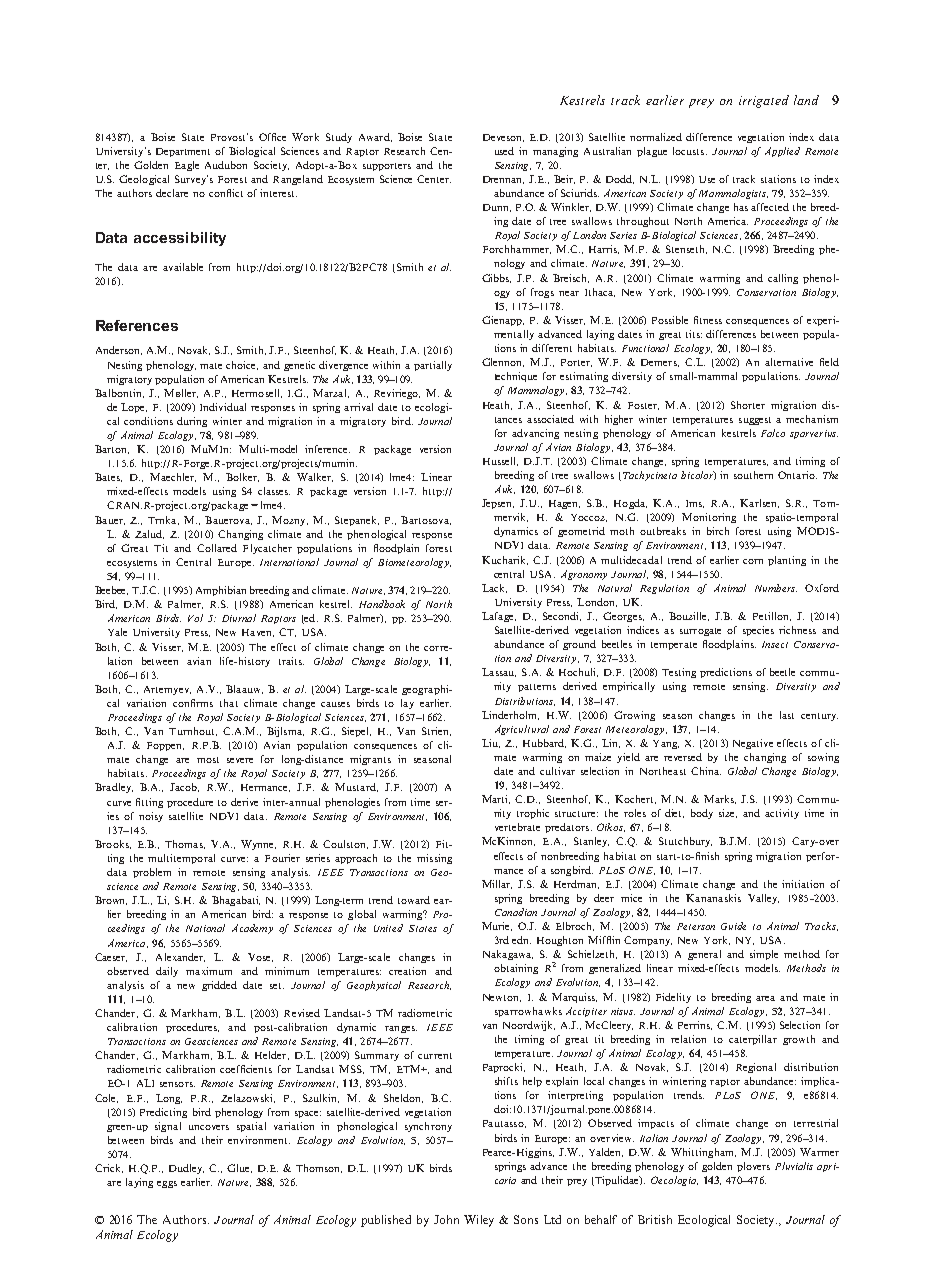  I want to click on Lack, so click(494, 588).
